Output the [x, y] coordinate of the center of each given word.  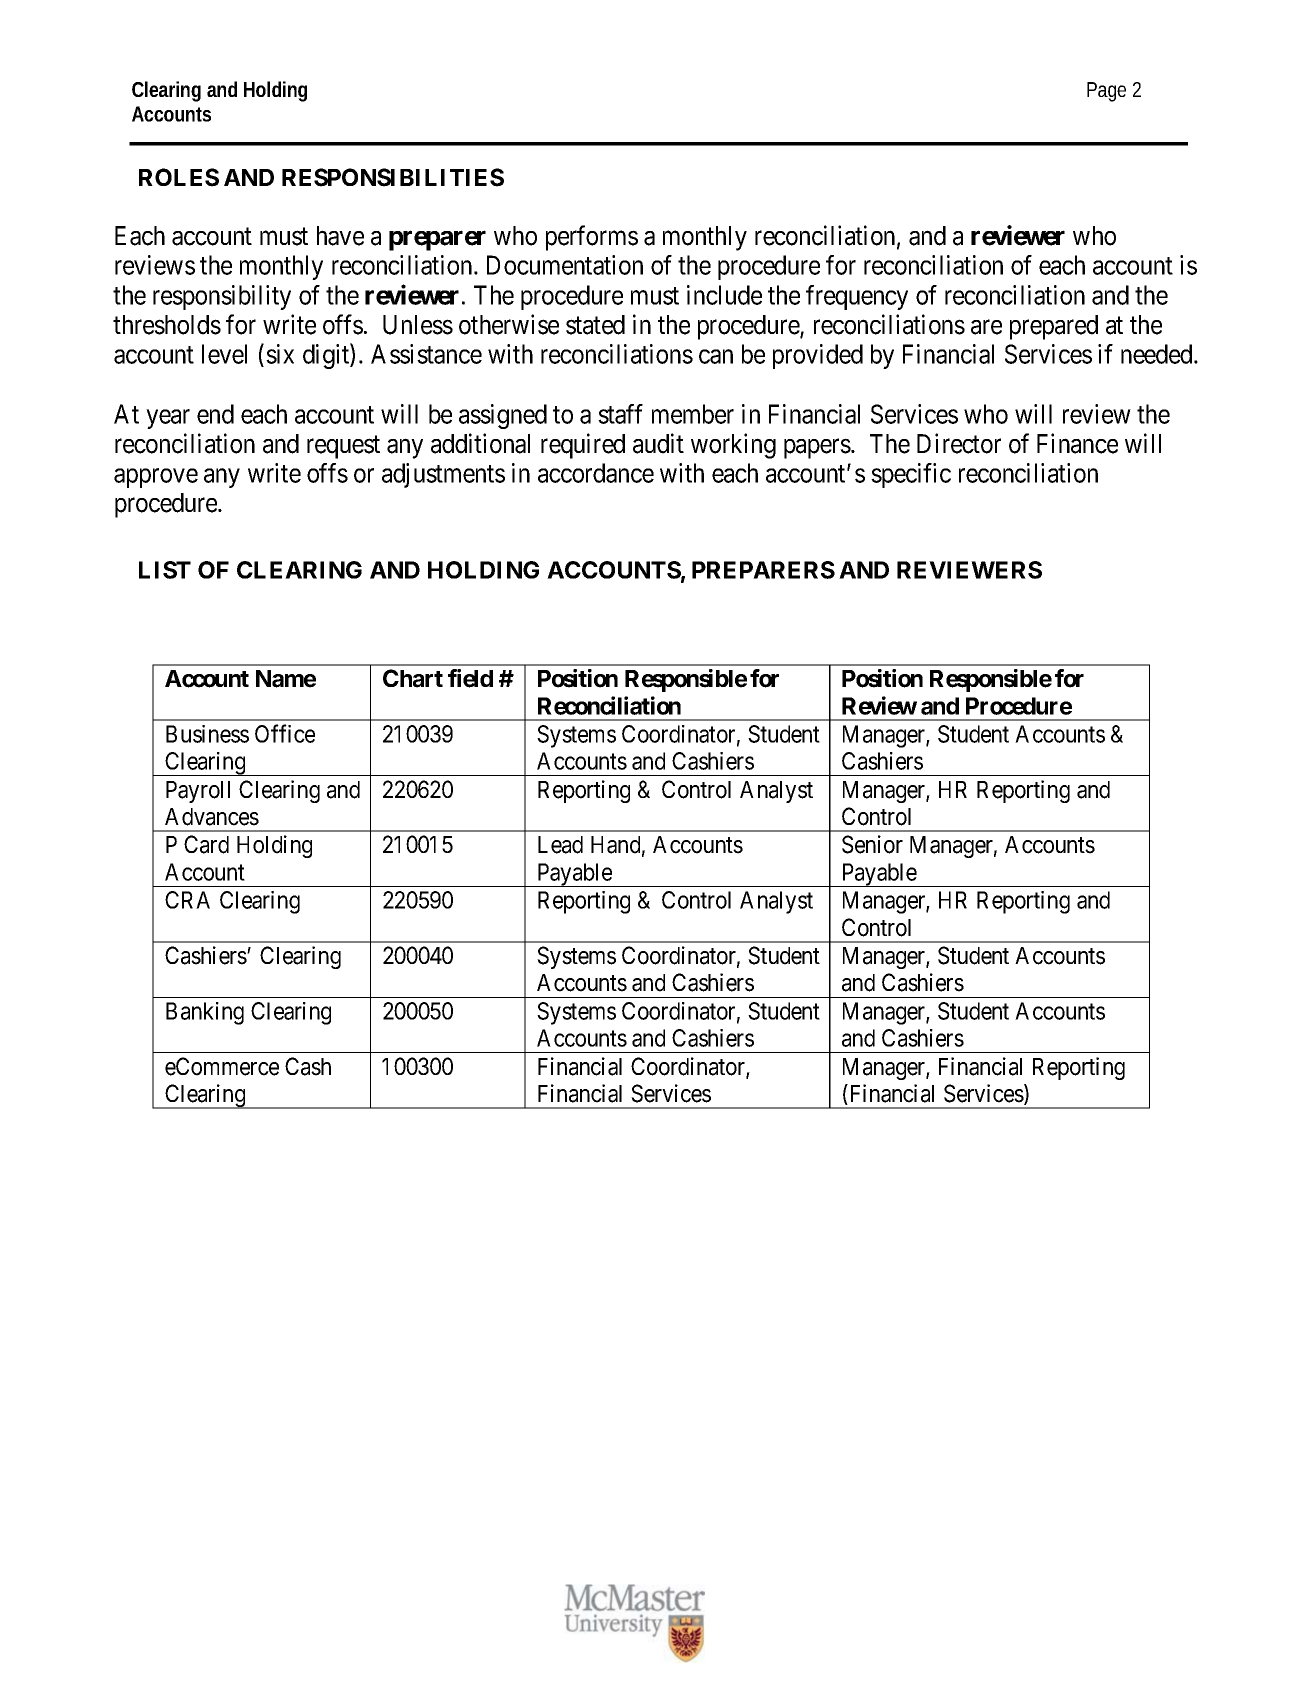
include [724, 295]
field [470, 678]
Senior [872, 844]
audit [658, 443]
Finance [1077, 443]
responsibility [222, 297]
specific [911, 475]
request [343, 447]
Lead [560, 845]
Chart [413, 678]
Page [1106, 92]
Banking [205, 1013]
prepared [1054, 327]
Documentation [565, 265]
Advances [212, 817]
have [340, 236]
